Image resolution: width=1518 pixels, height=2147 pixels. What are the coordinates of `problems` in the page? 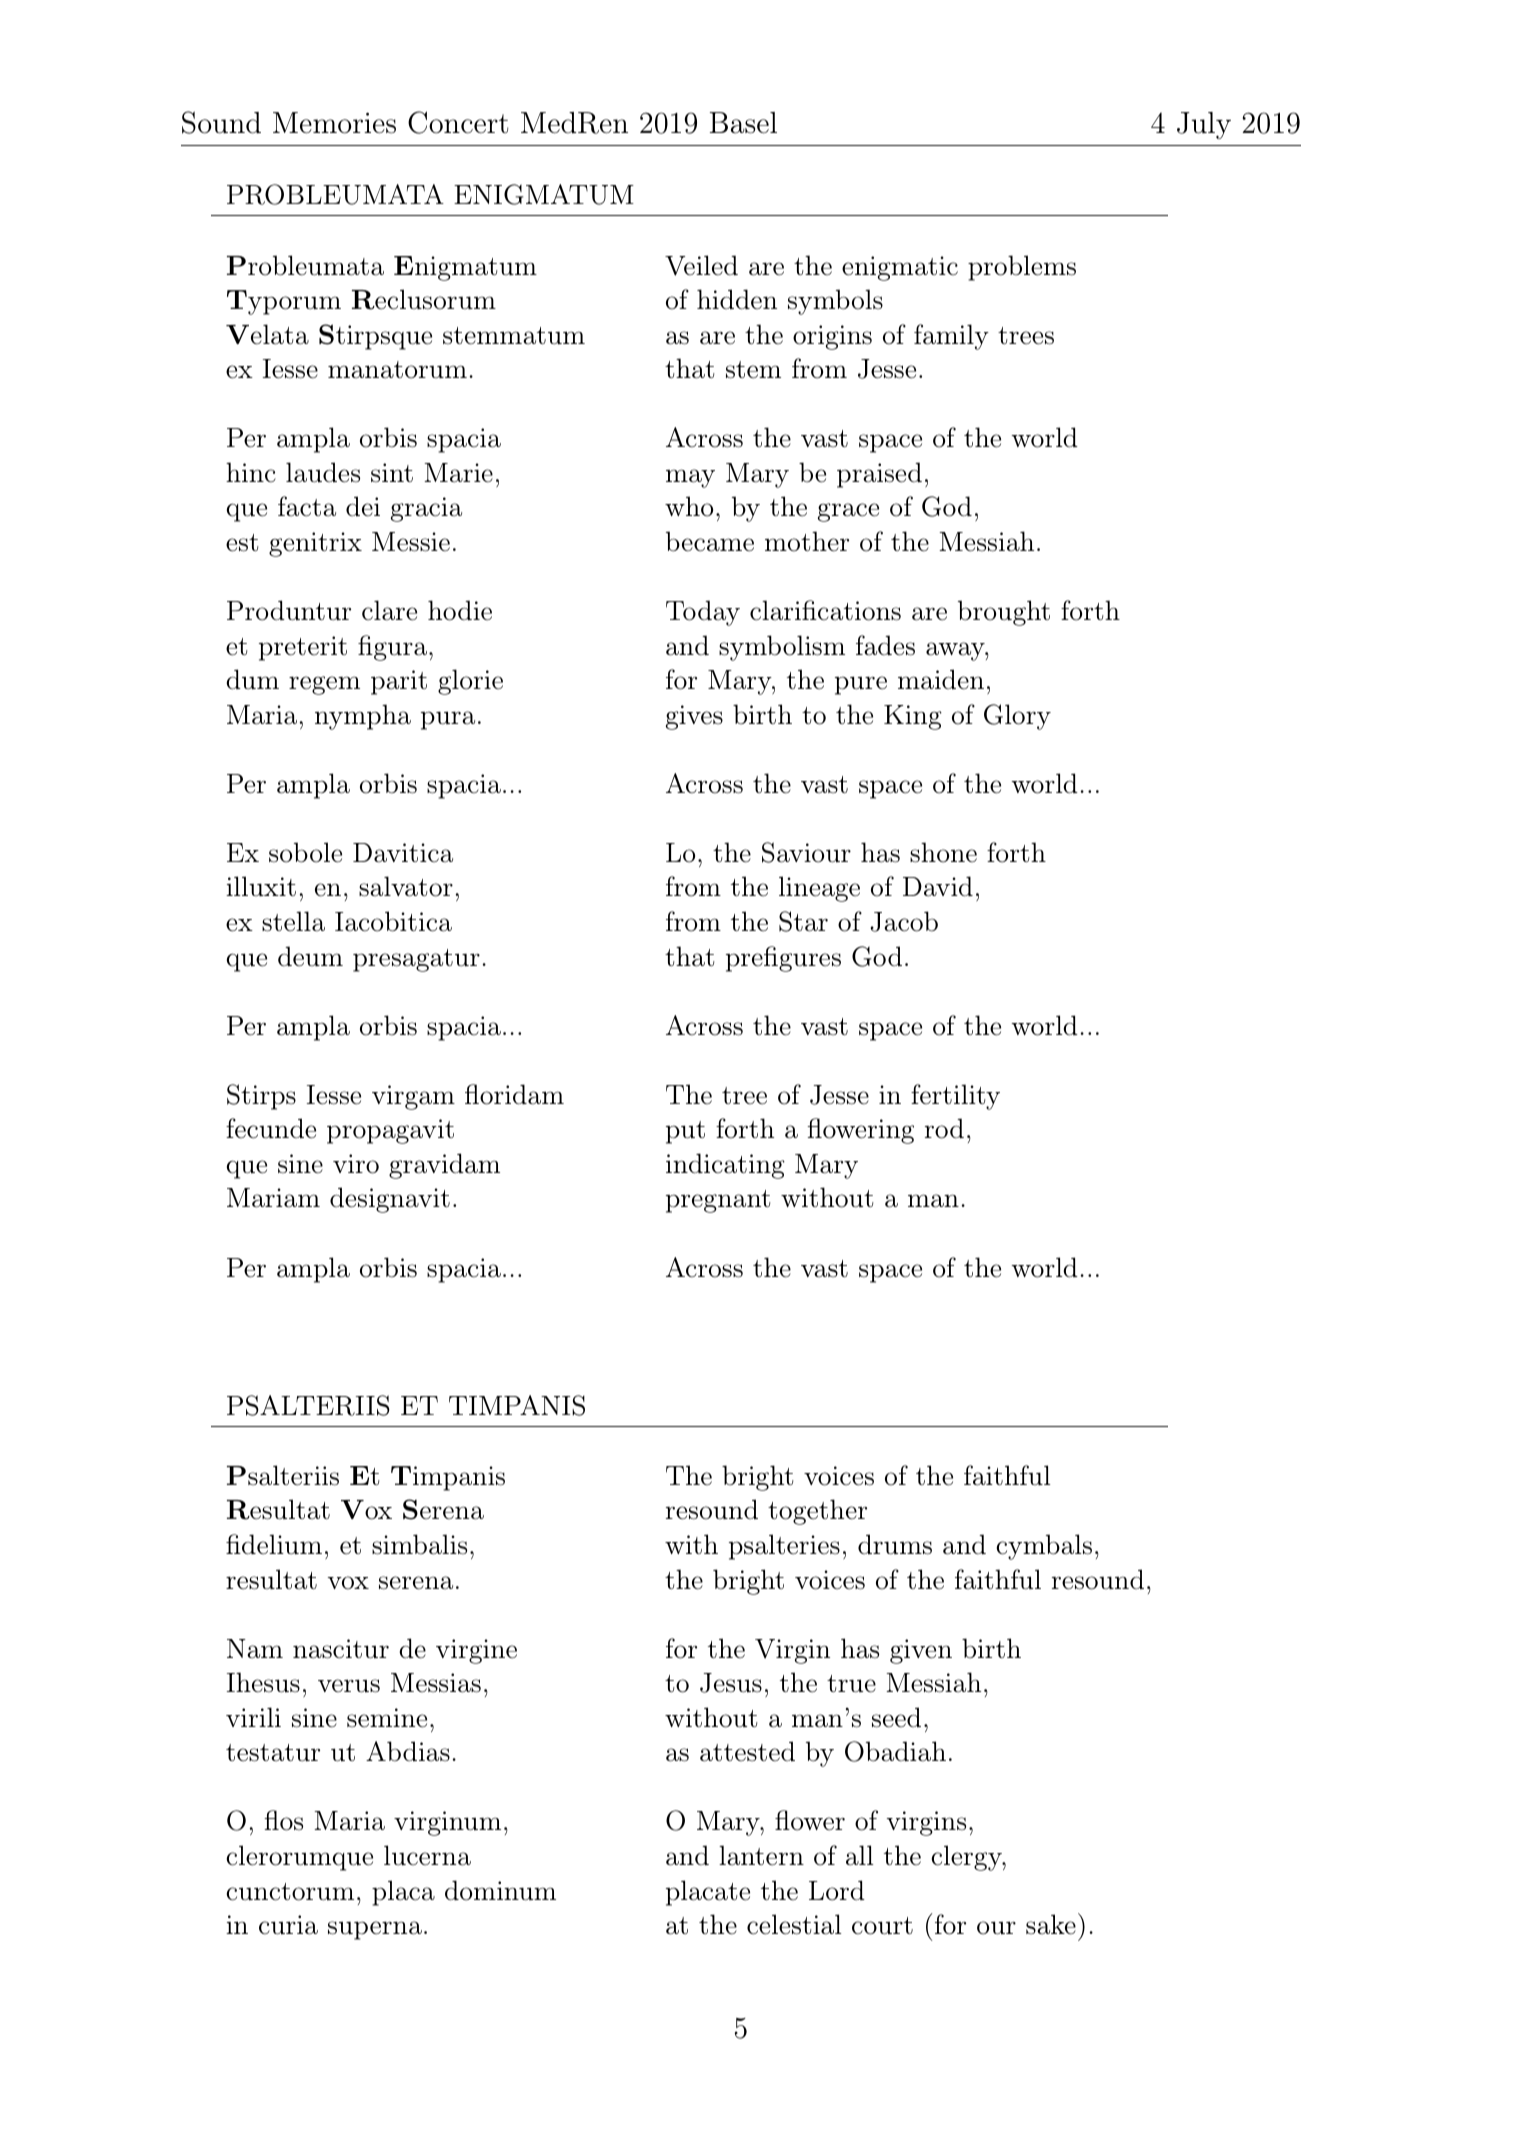 It's located at (1022, 268).
